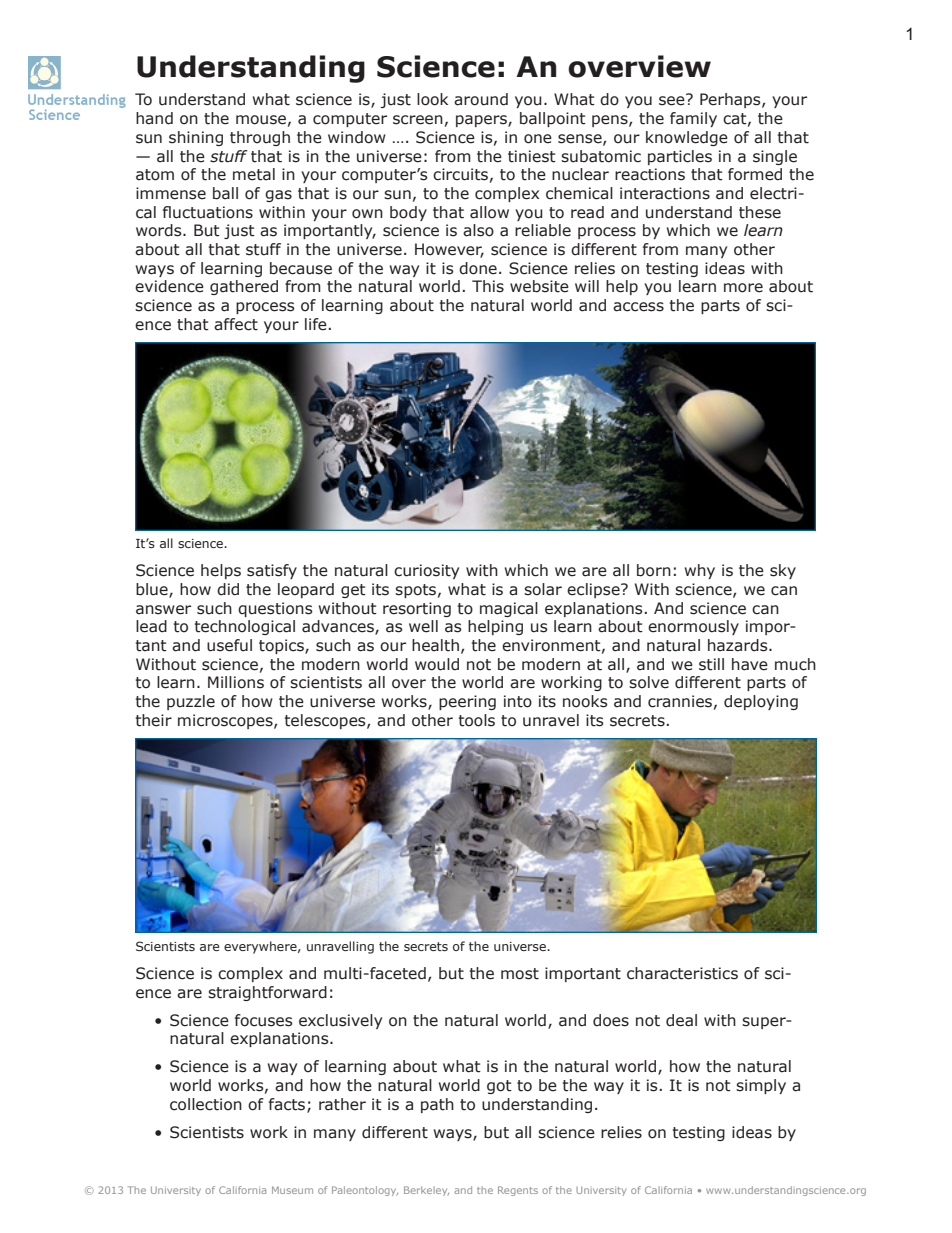 The height and width of the screenshot is (1233, 952). Describe the element at coordinates (482, 121) in the screenshot. I see `papers` at that location.
